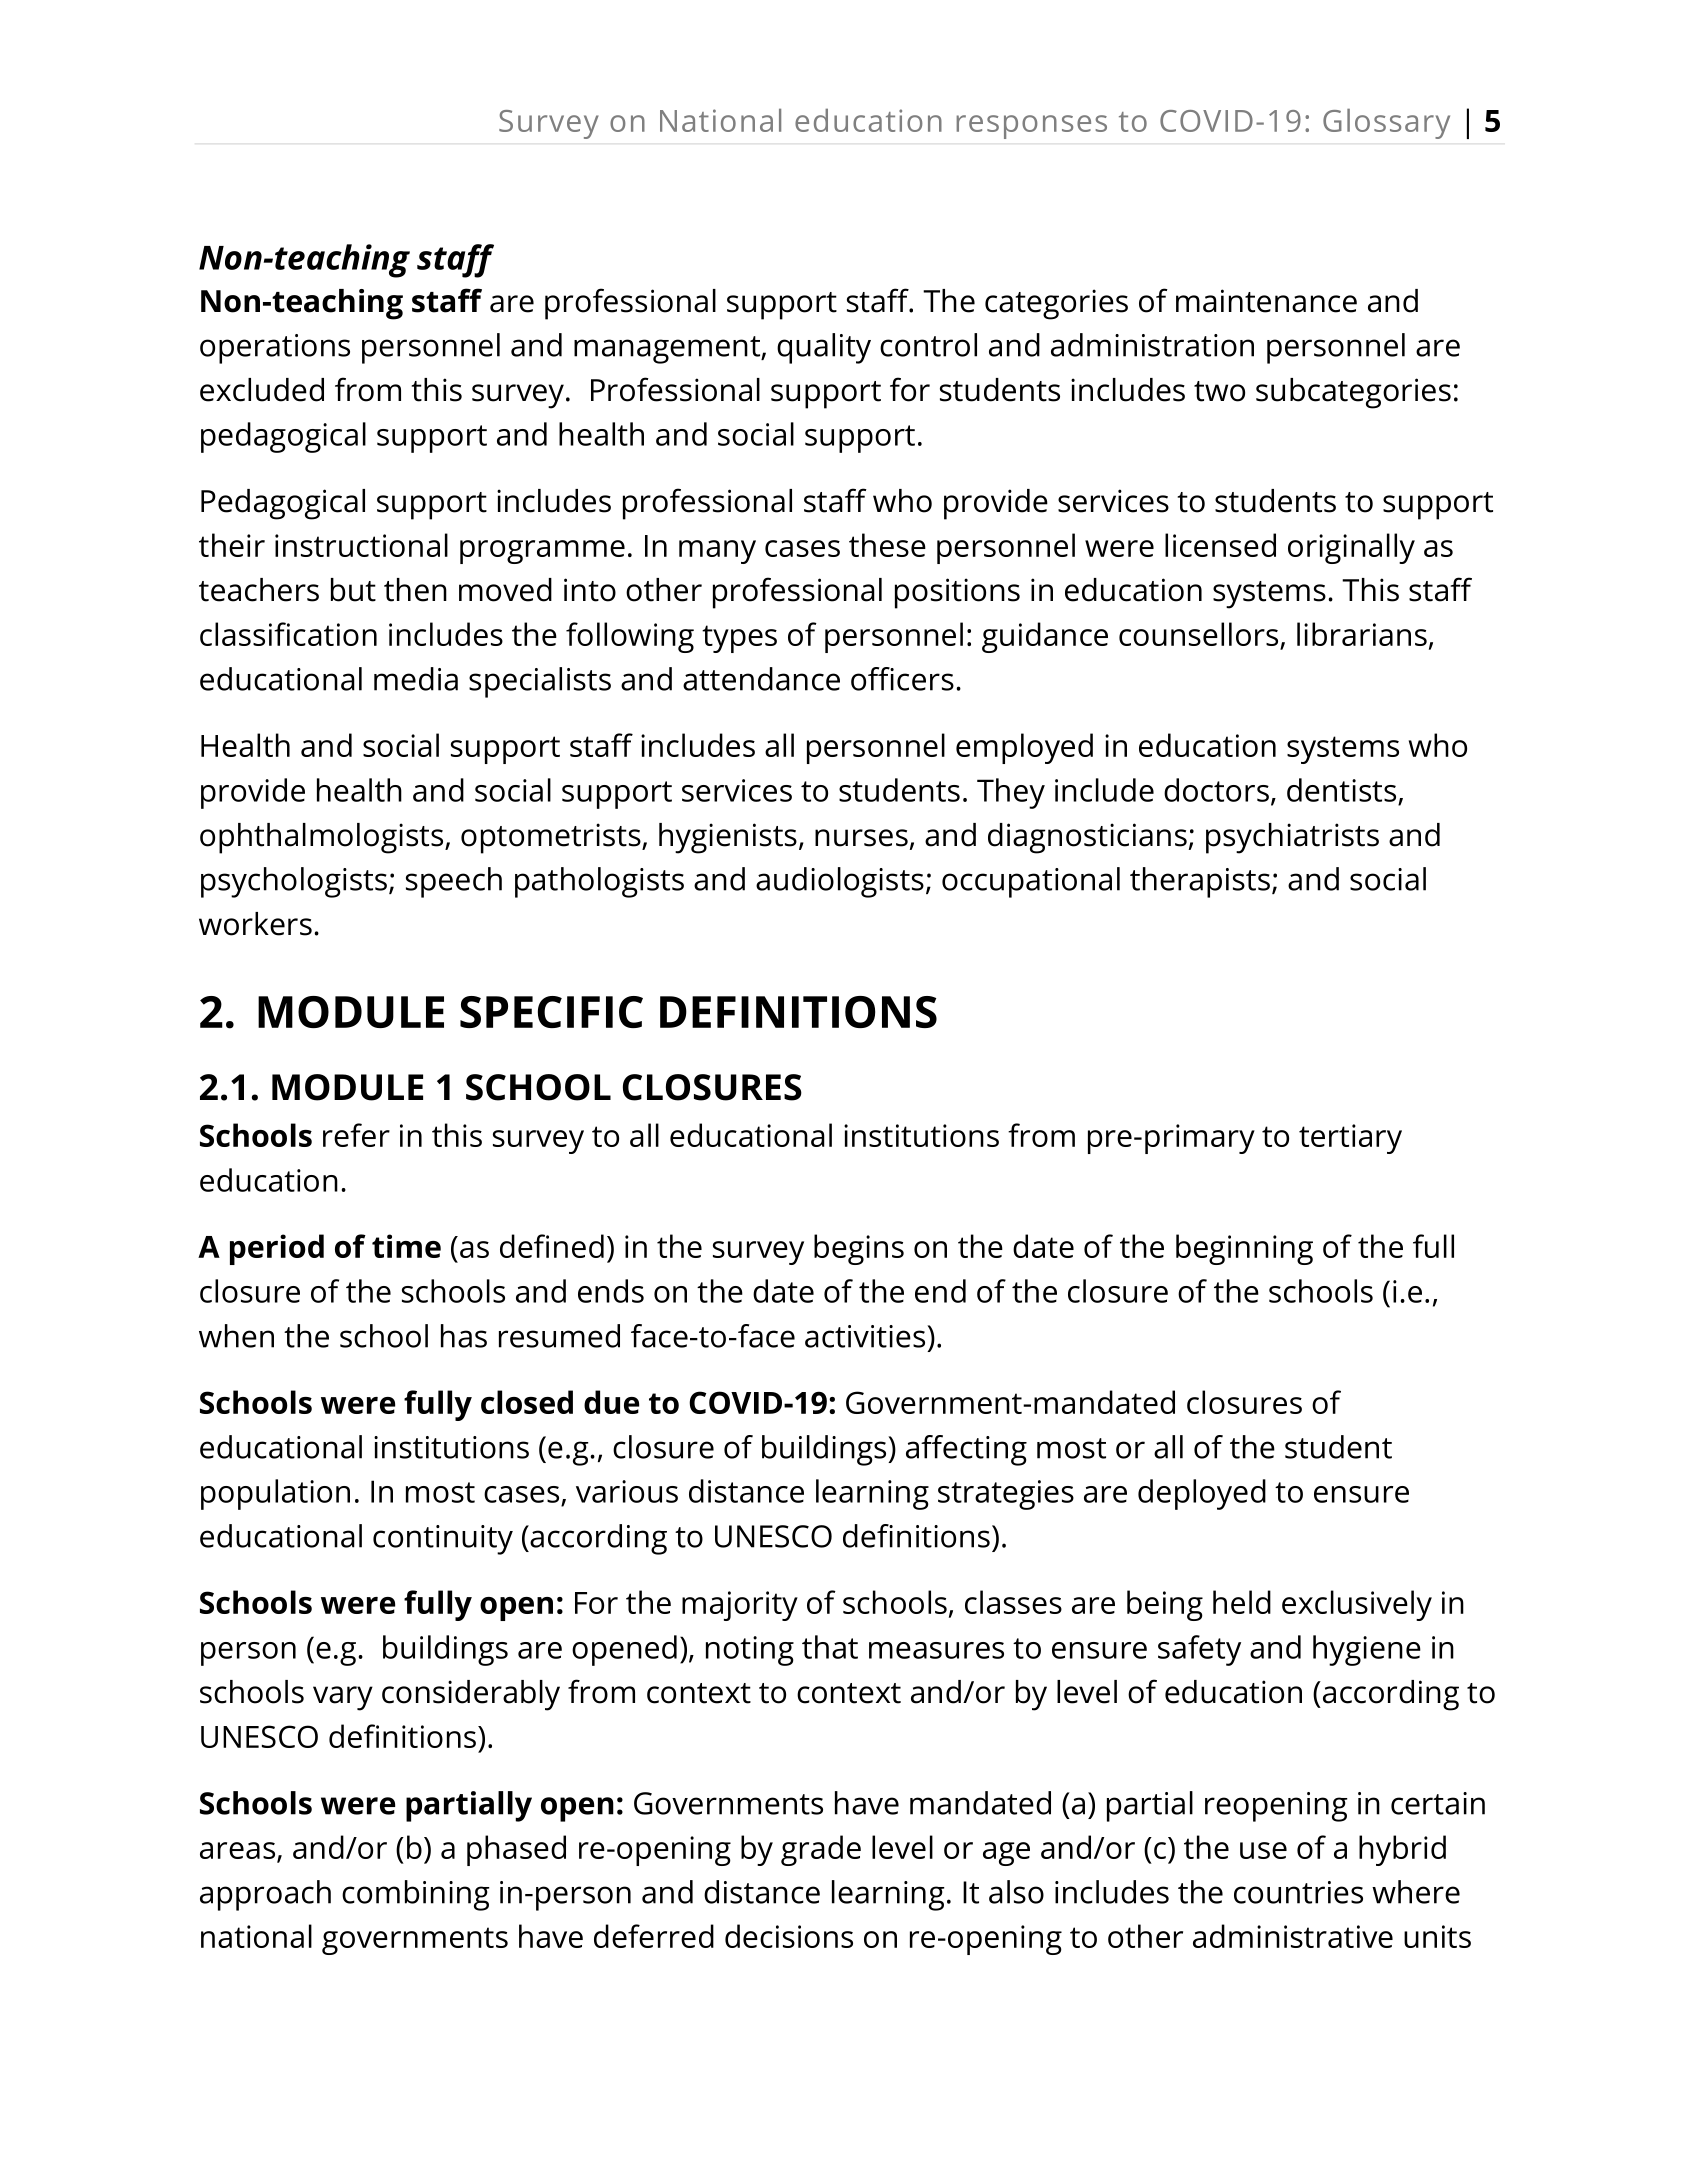  Describe the element at coordinates (275, 349) in the document. I see `operations` at that location.
